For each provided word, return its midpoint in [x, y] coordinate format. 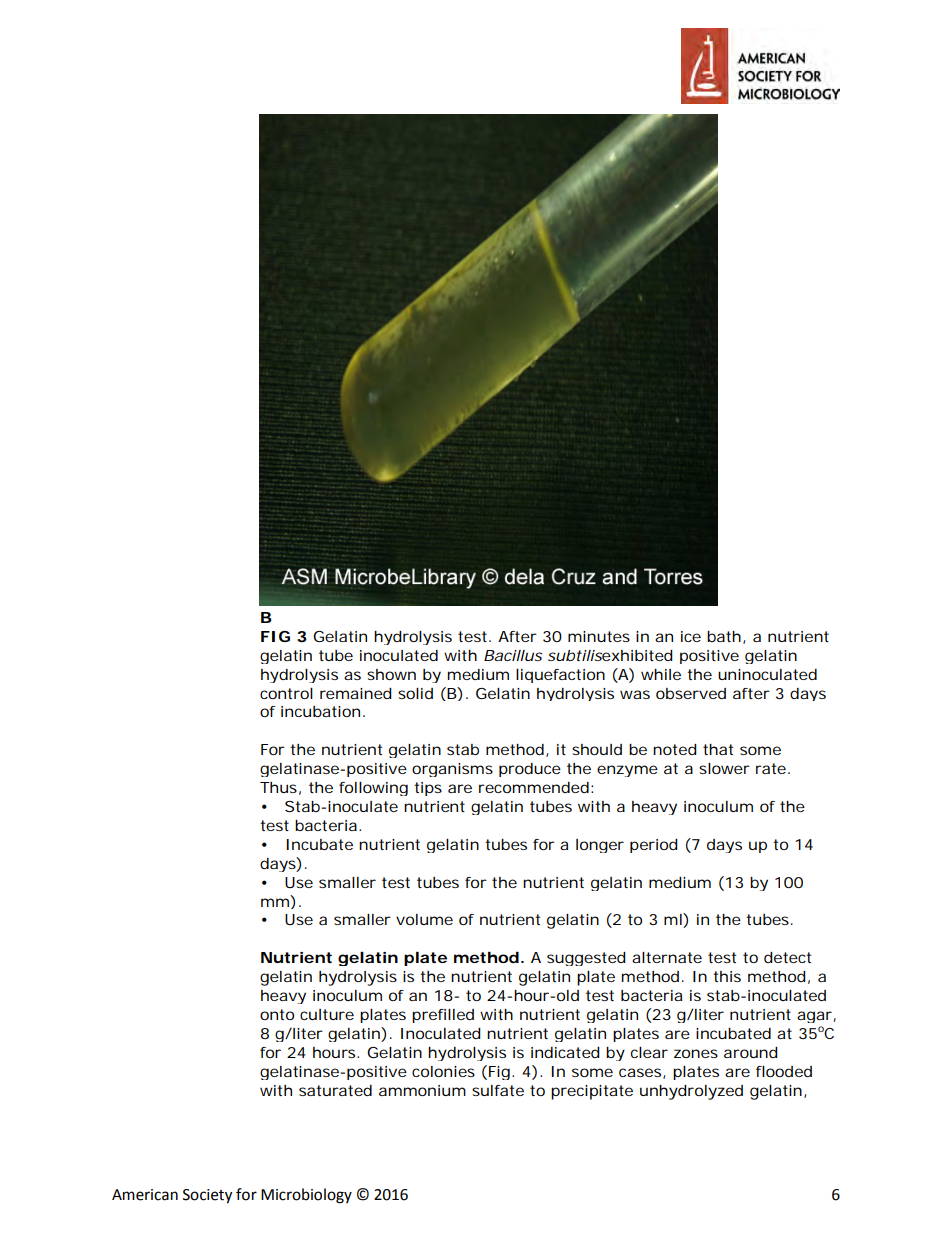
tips [428, 789]
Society [207, 1196]
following [373, 789]
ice [691, 636]
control [286, 693]
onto [277, 1014]
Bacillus [513, 655]
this [727, 976]
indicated [565, 1052]
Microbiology [306, 1196]
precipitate [592, 1092]
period [654, 846]
